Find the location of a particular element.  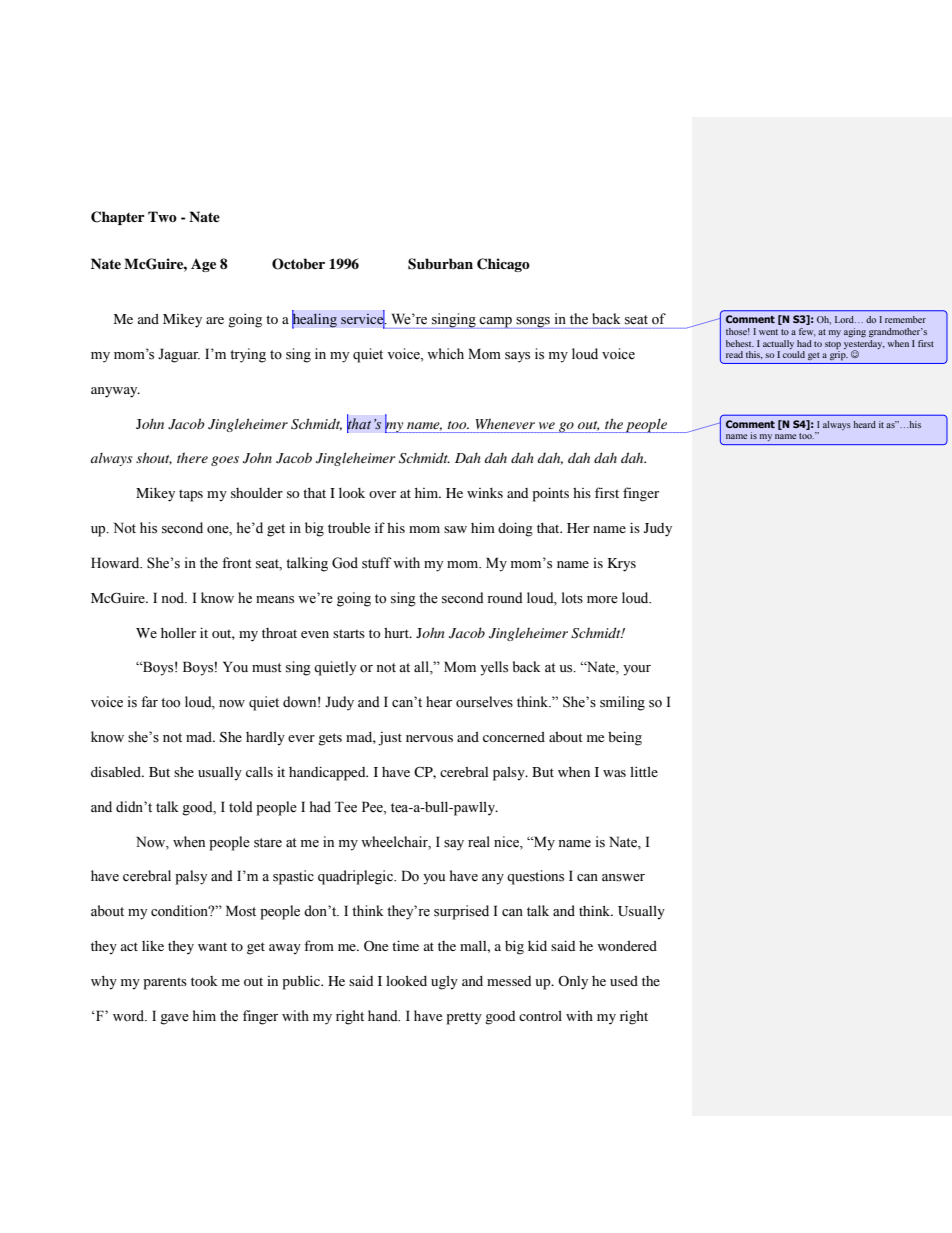

messed is located at coordinates (509, 981).
